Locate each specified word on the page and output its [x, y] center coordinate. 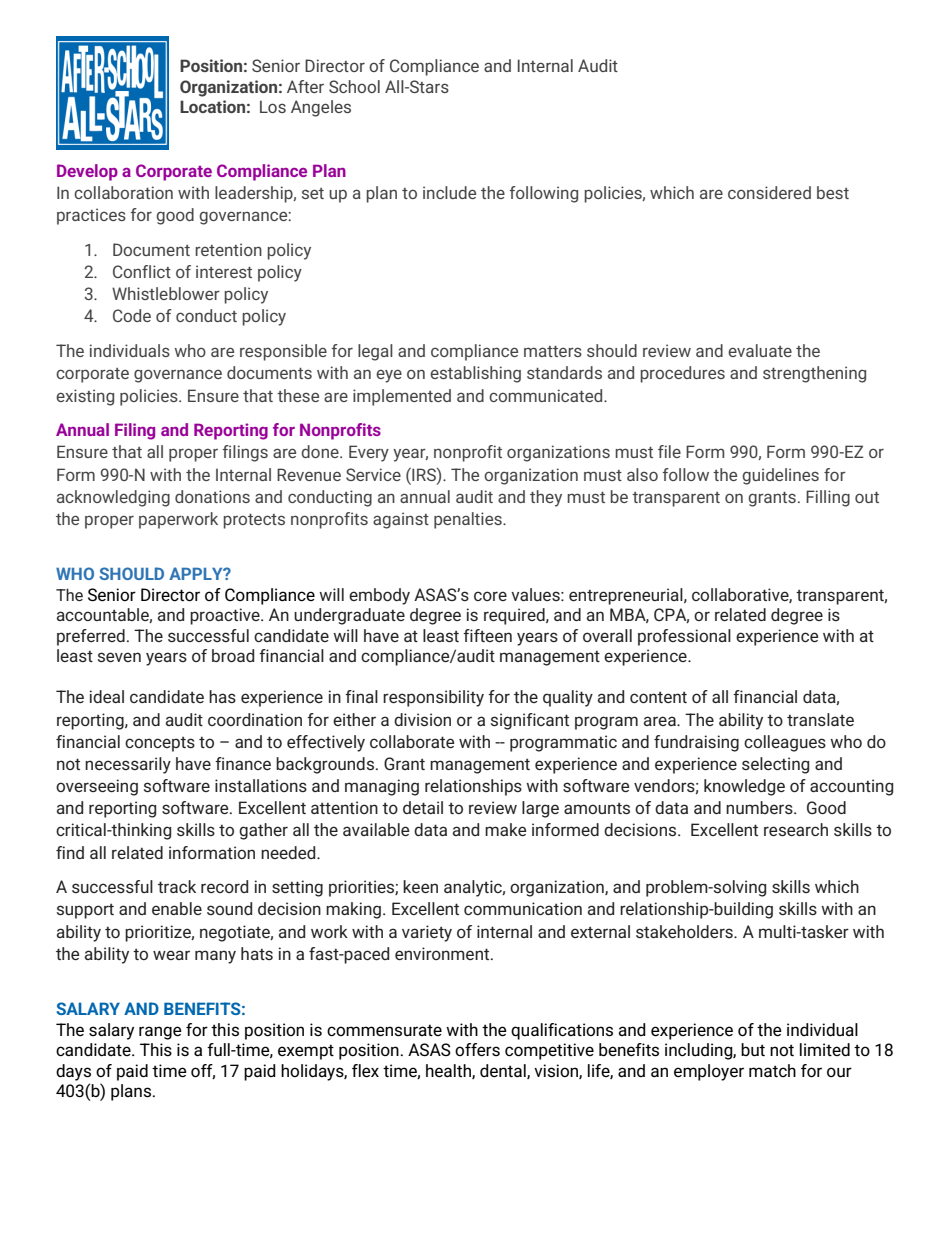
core [490, 596]
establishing [475, 374]
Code [132, 315]
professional [684, 637]
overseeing [97, 787]
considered [769, 192]
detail [423, 807]
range [160, 1033]
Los [273, 106]
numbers [760, 807]
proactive [226, 616]
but [753, 1050]
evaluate [760, 350]
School [354, 86]
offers [477, 1050]
